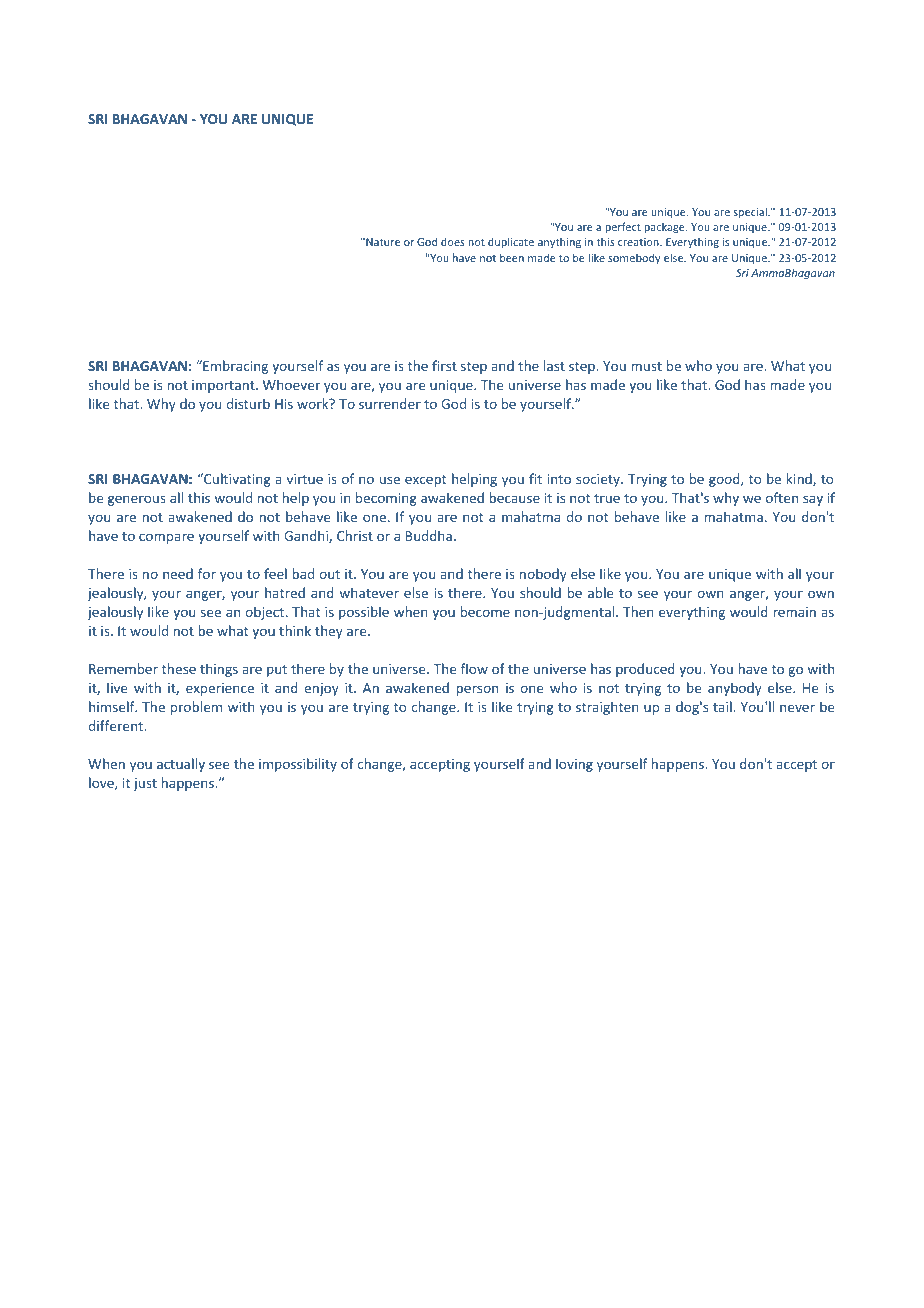 The image size is (924, 1308). Describe the element at coordinates (794, 612) in the document. I see `remain` at that location.
